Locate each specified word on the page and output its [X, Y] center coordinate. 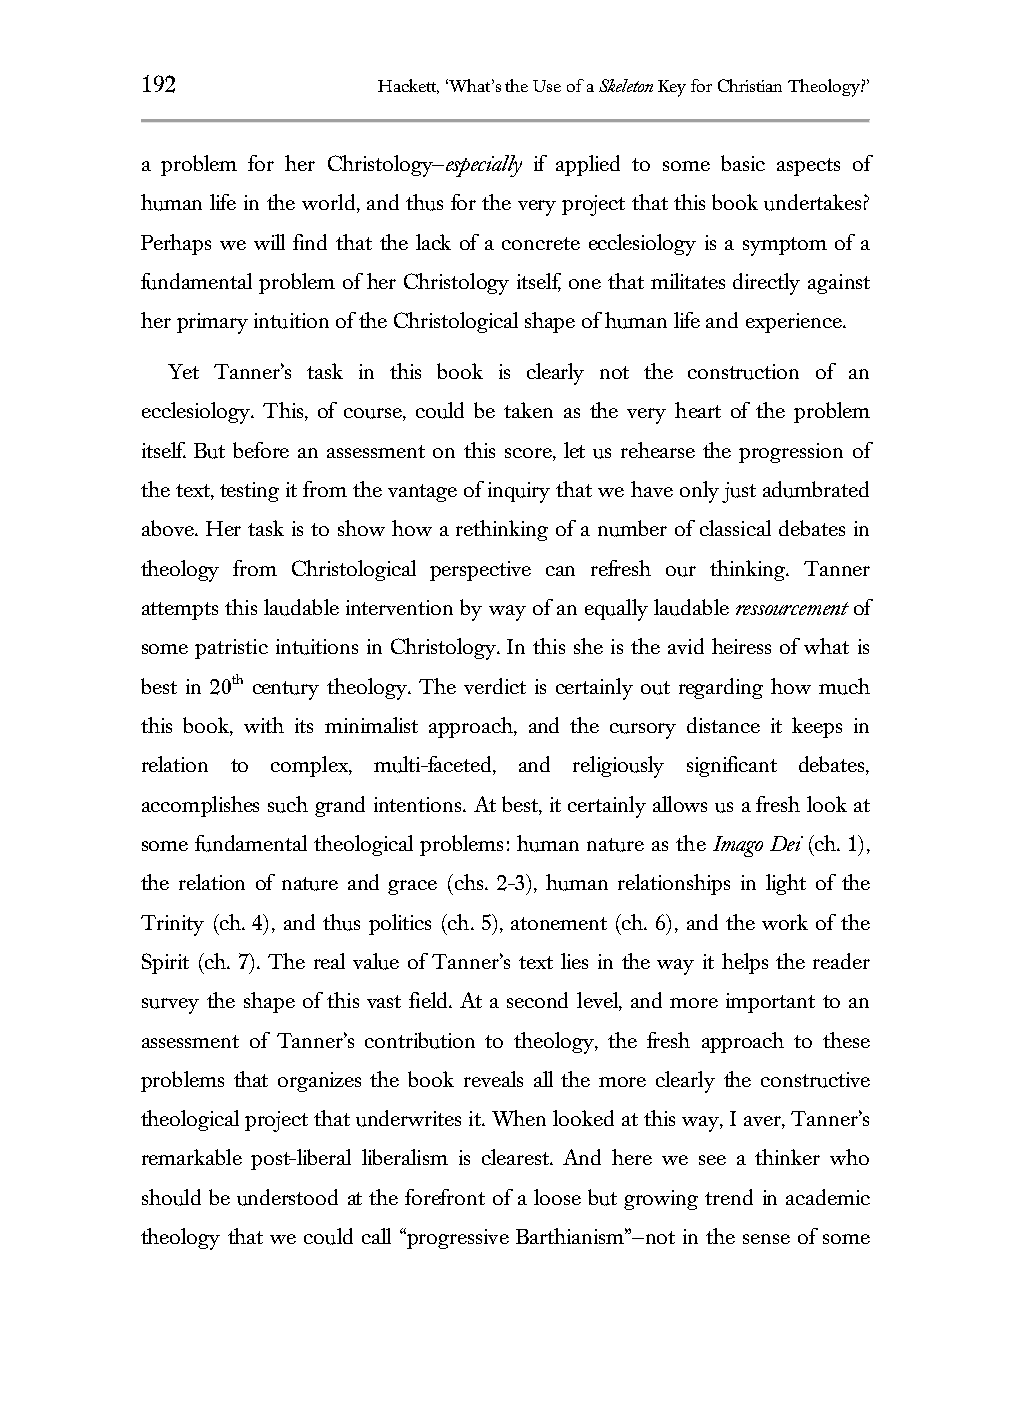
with [264, 725]
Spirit [165, 963]
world [328, 202]
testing [249, 492]
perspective [480, 571]
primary [212, 323]
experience [795, 323]
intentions [419, 804]
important [770, 1003]
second [537, 1000]
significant [732, 766]
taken [528, 410]
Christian [750, 85]
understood [287, 1197]
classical [735, 528]
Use [547, 86]
